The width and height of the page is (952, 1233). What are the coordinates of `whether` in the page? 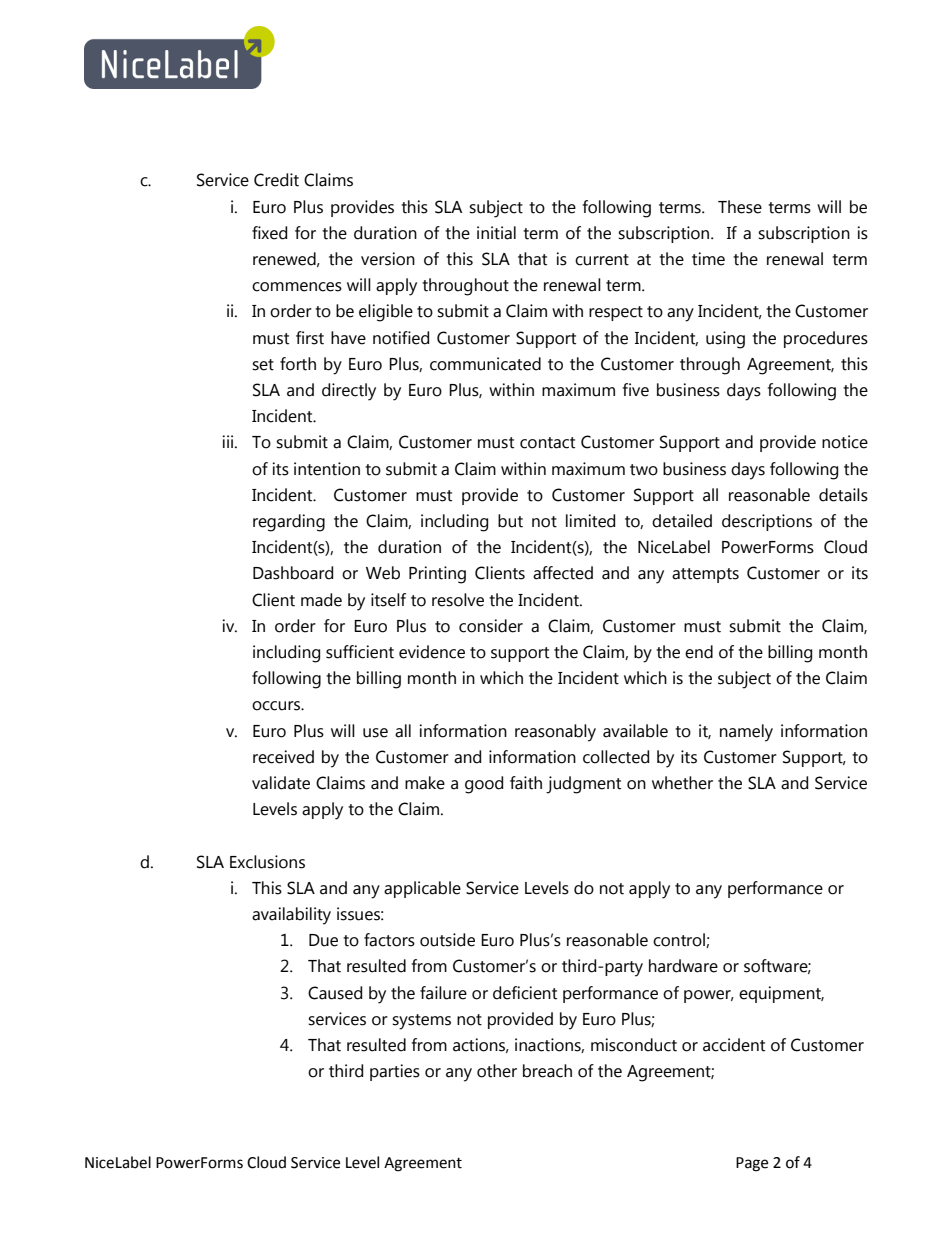 It's located at (682, 783).
